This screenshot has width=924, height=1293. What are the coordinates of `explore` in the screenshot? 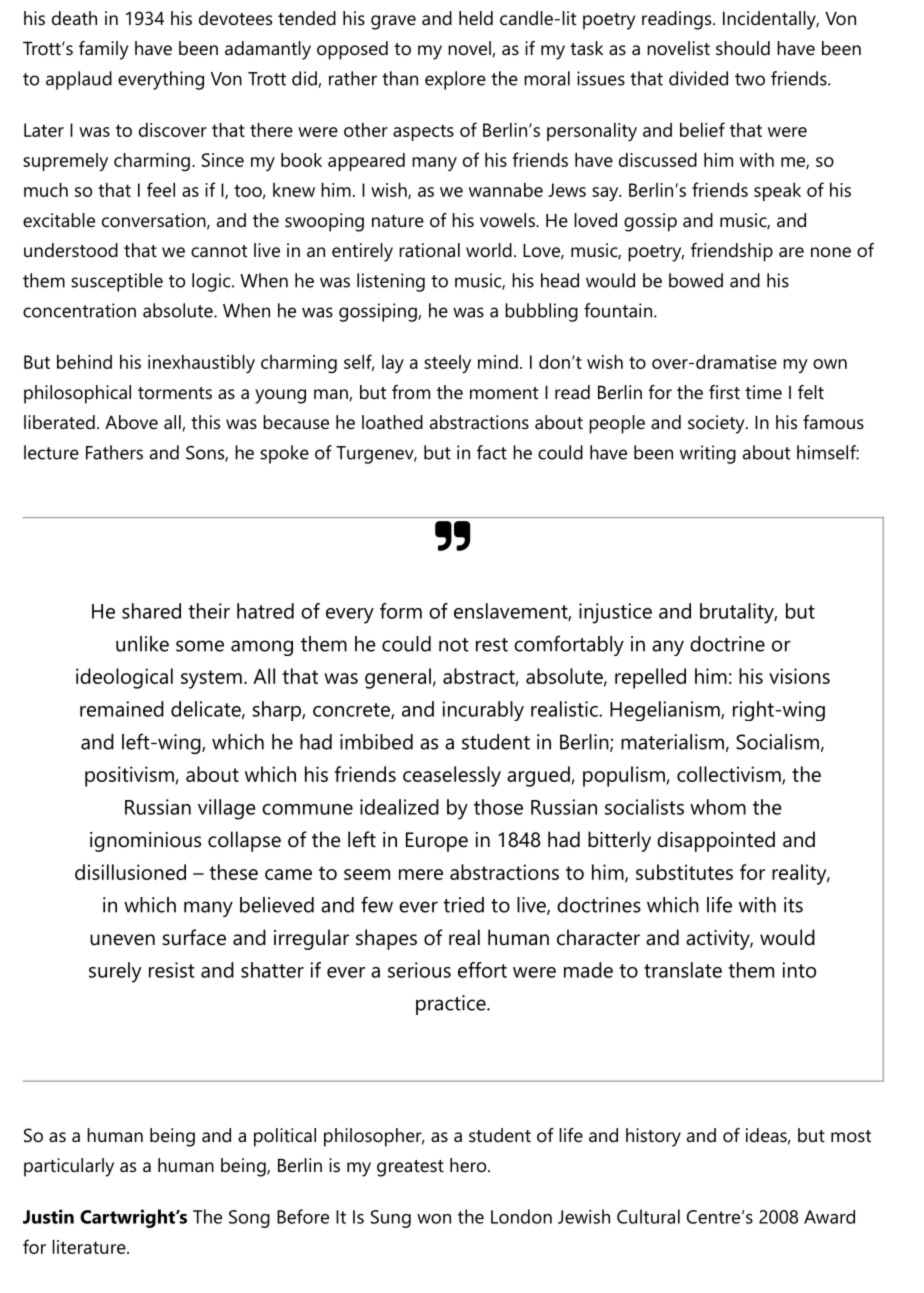 It's located at (455, 80).
